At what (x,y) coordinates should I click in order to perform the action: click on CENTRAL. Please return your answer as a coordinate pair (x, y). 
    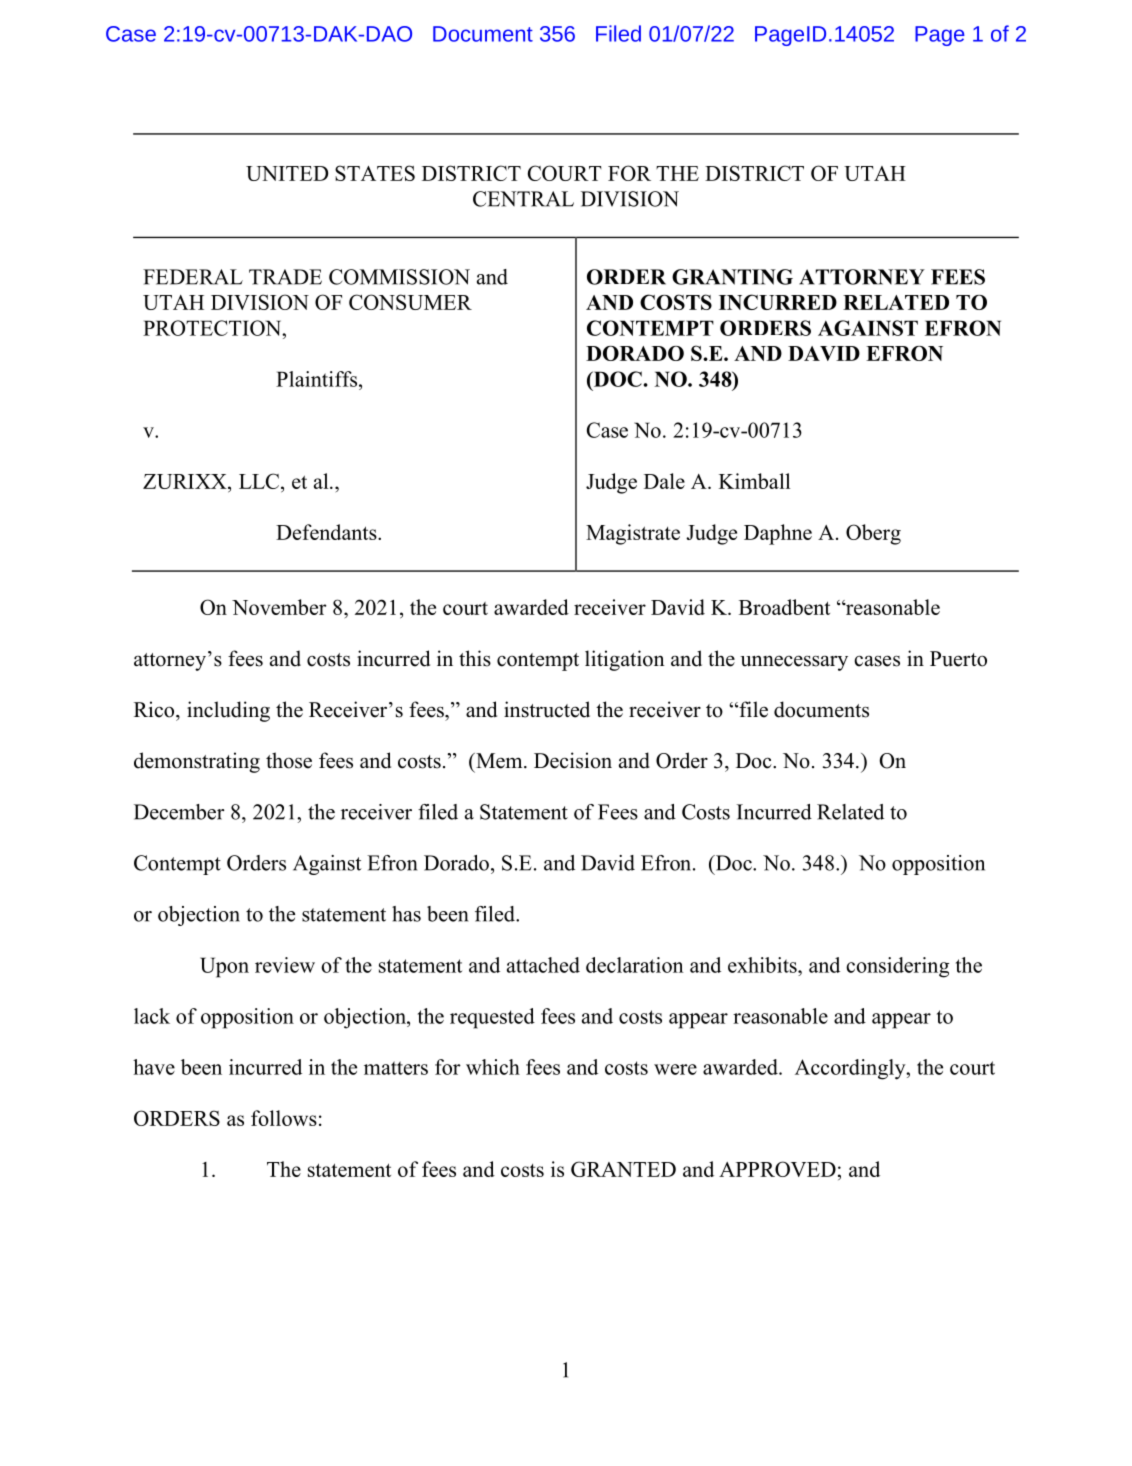
    Looking at the image, I should click on (523, 199).
